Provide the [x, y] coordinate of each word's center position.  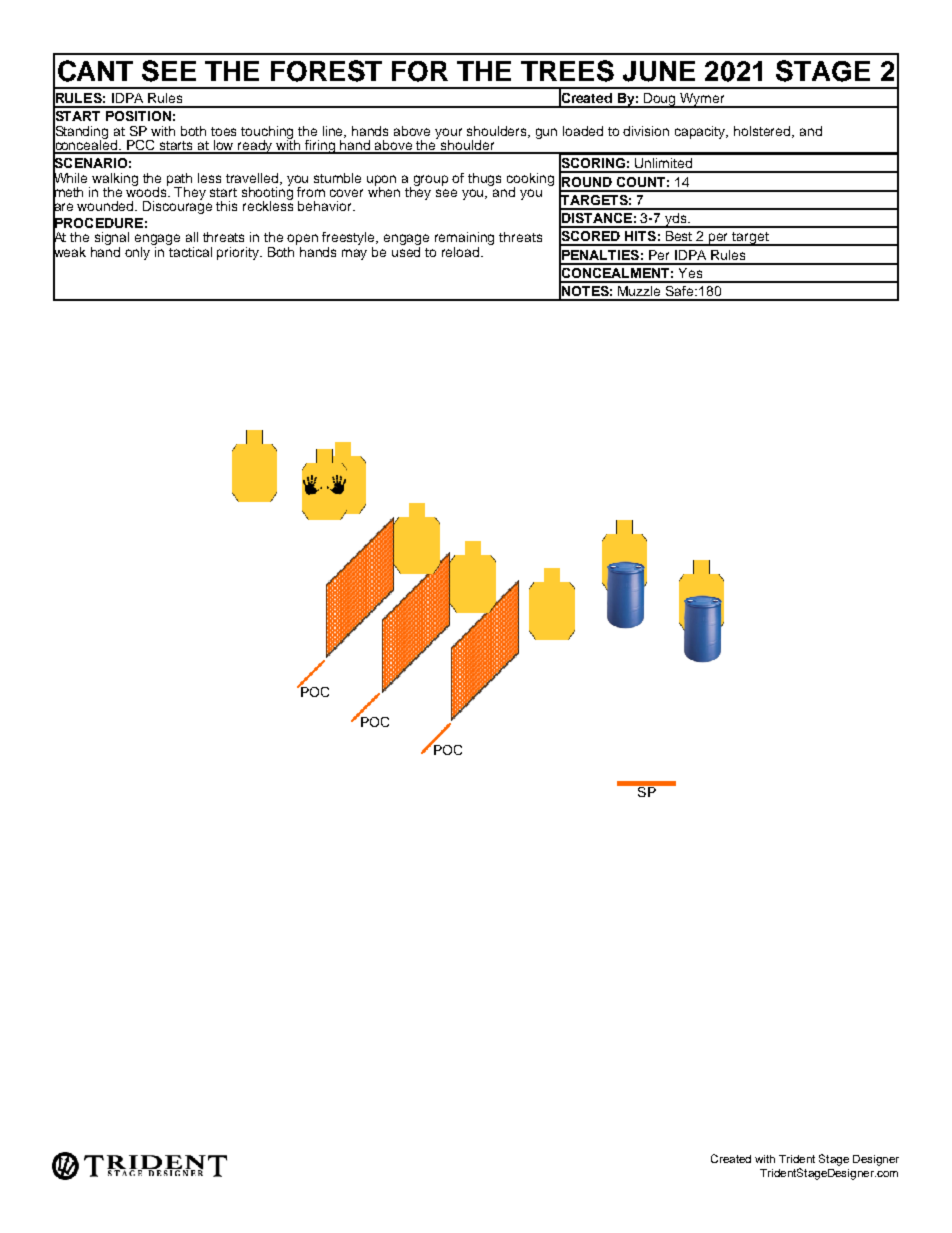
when [384, 190]
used [406, 250]
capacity [701, 132]
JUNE [659, 71]
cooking [530, 180]
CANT [95, 71]
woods [148, 190]
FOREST [326, 71]
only [139, 252]
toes [223, 131]
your [448, 134]
